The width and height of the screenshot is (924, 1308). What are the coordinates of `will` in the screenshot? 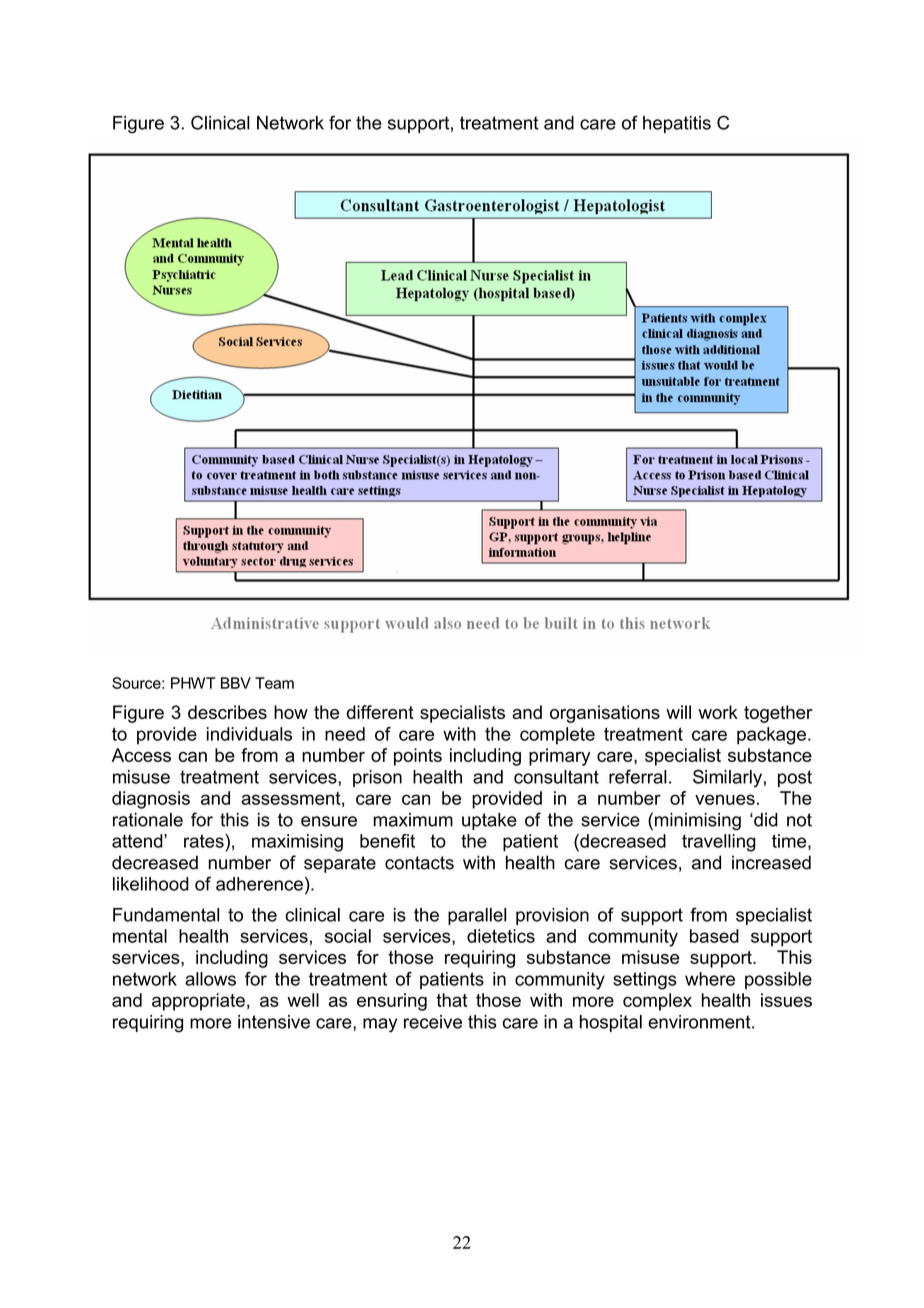 It's located at (678, 712).
